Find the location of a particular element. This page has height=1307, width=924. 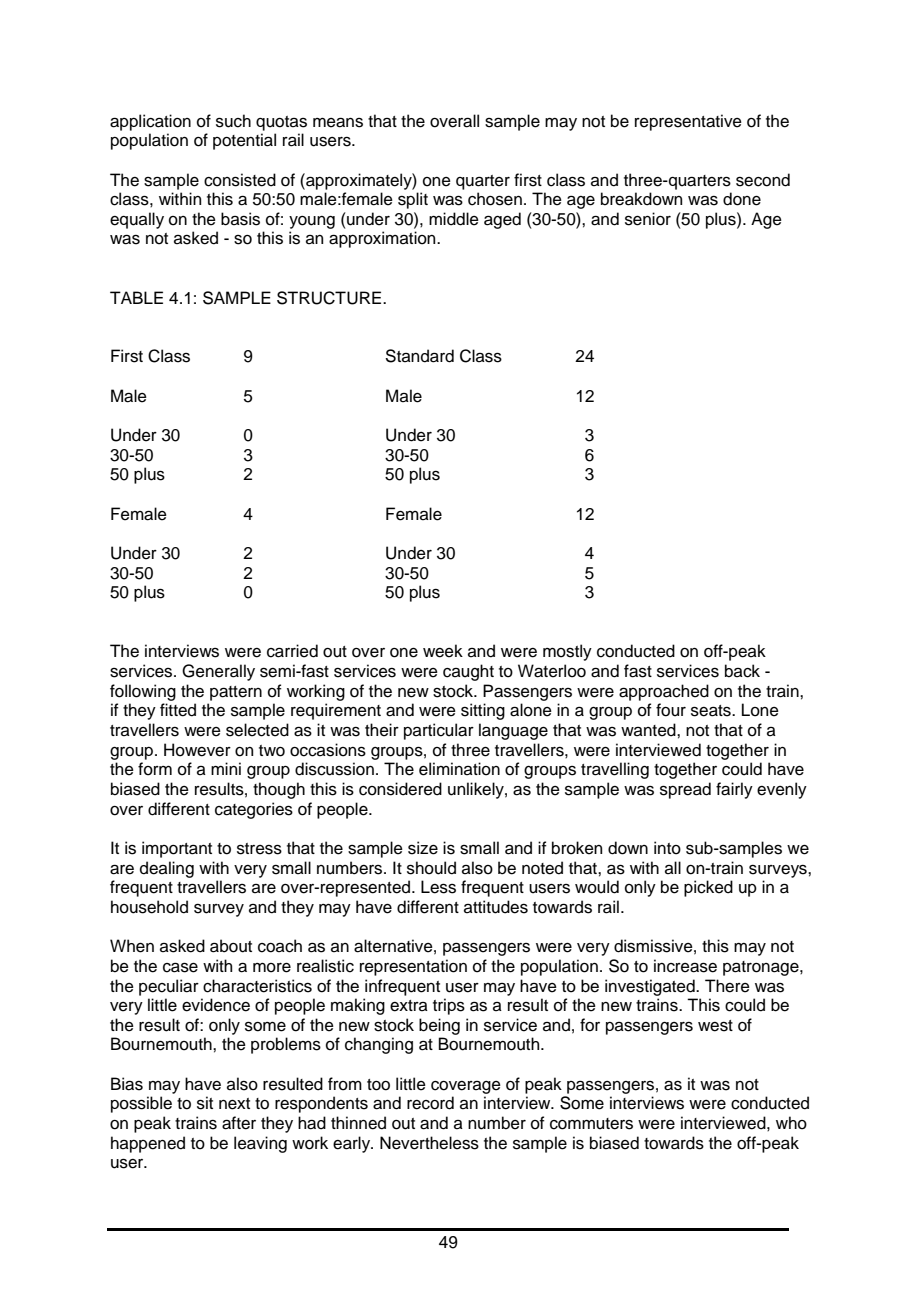

TABLE is located at coordinates (136, 297).
